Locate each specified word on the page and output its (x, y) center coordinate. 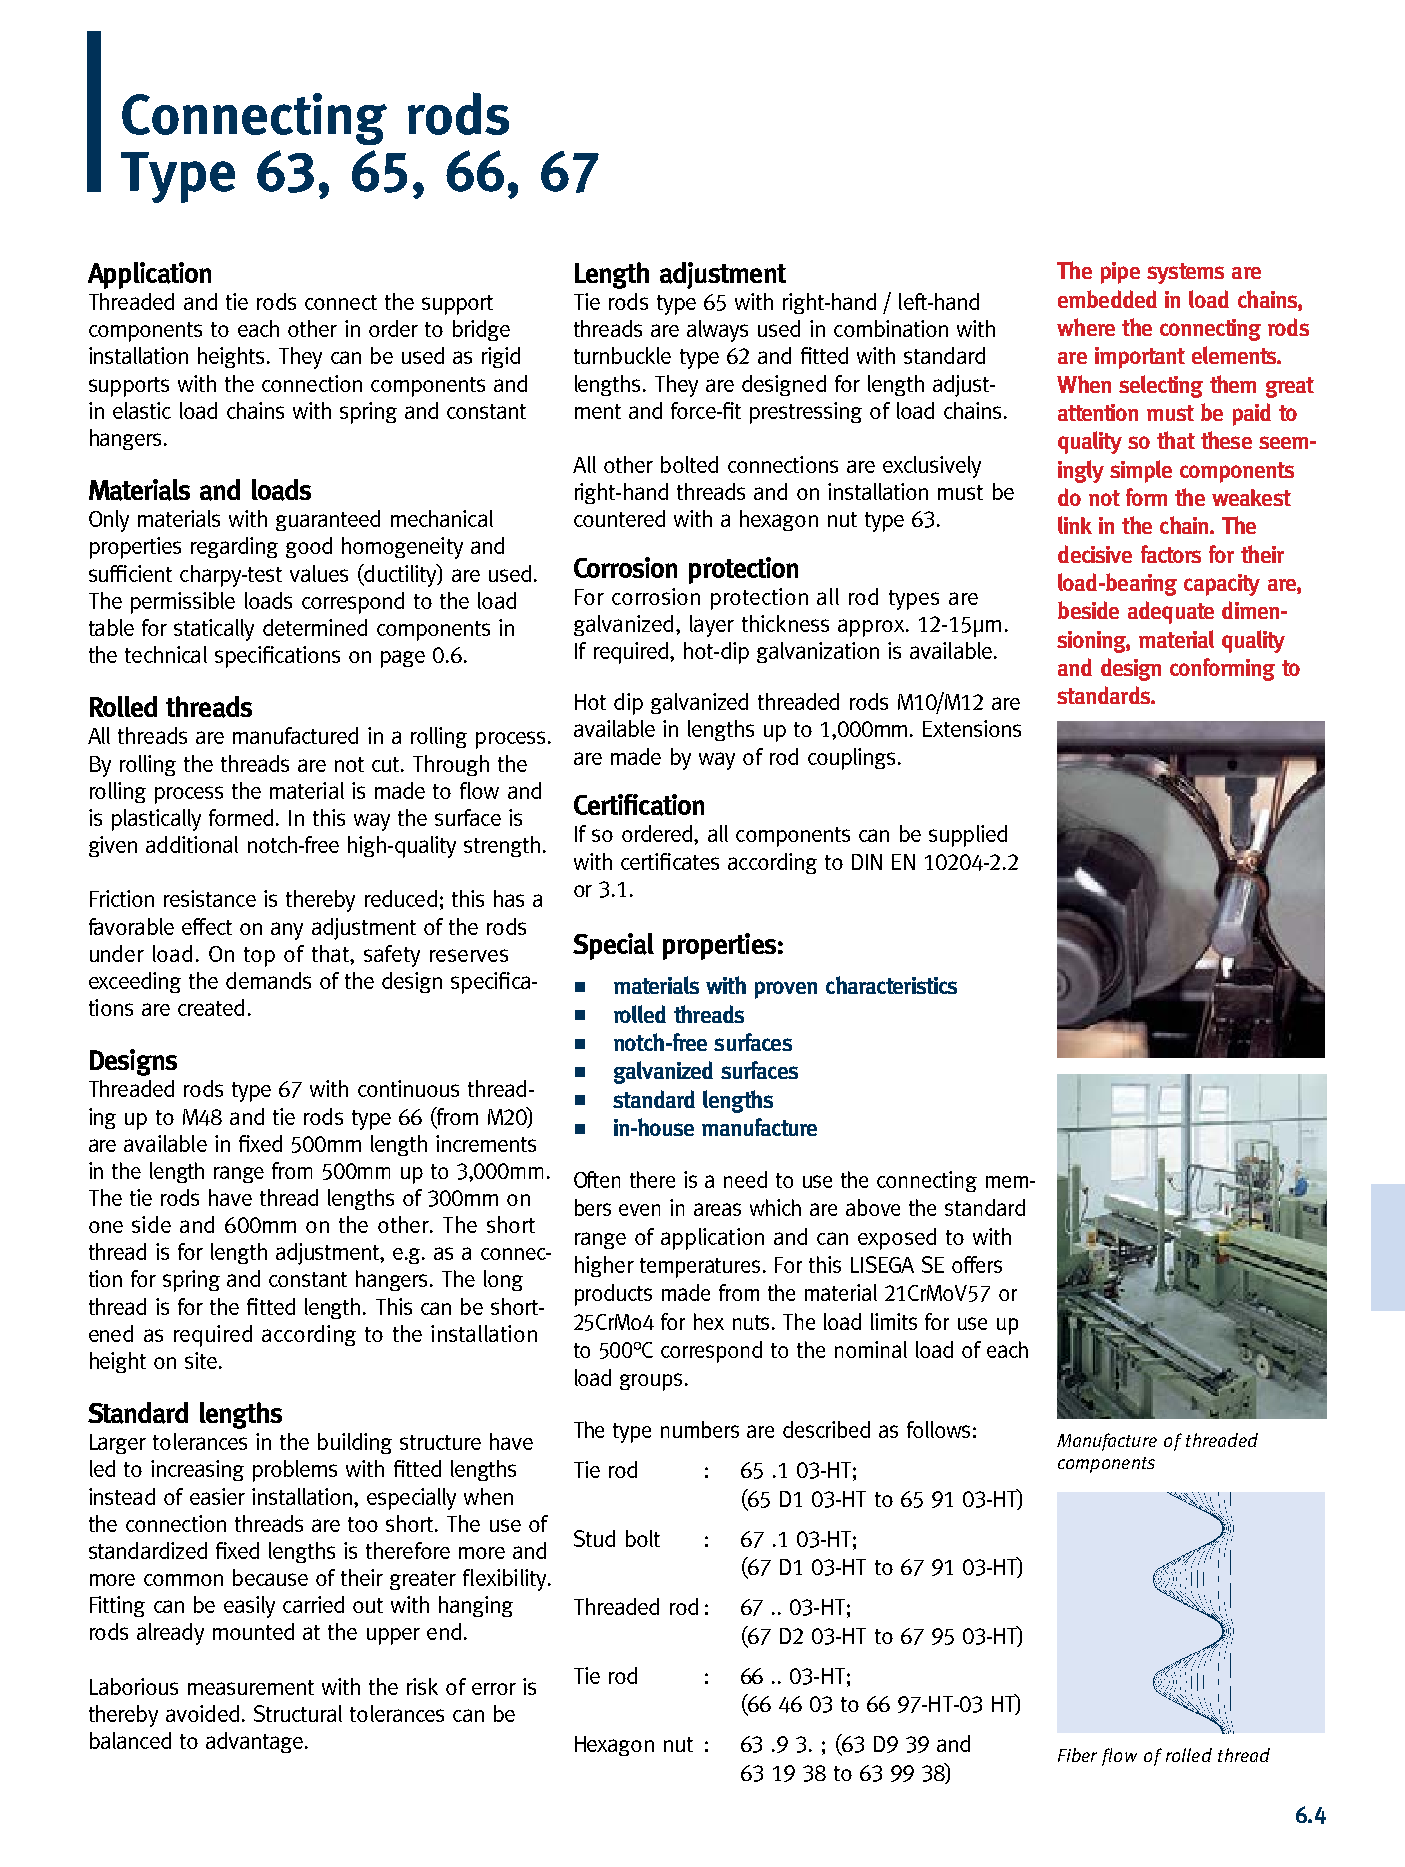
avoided (202, 1713)
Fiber (1077, 1755)
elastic (142, 410)
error (494, 1689)
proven (786, 990)
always (717, 331)
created (211, 1007)
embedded (1107, 299)
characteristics (891, 985)
